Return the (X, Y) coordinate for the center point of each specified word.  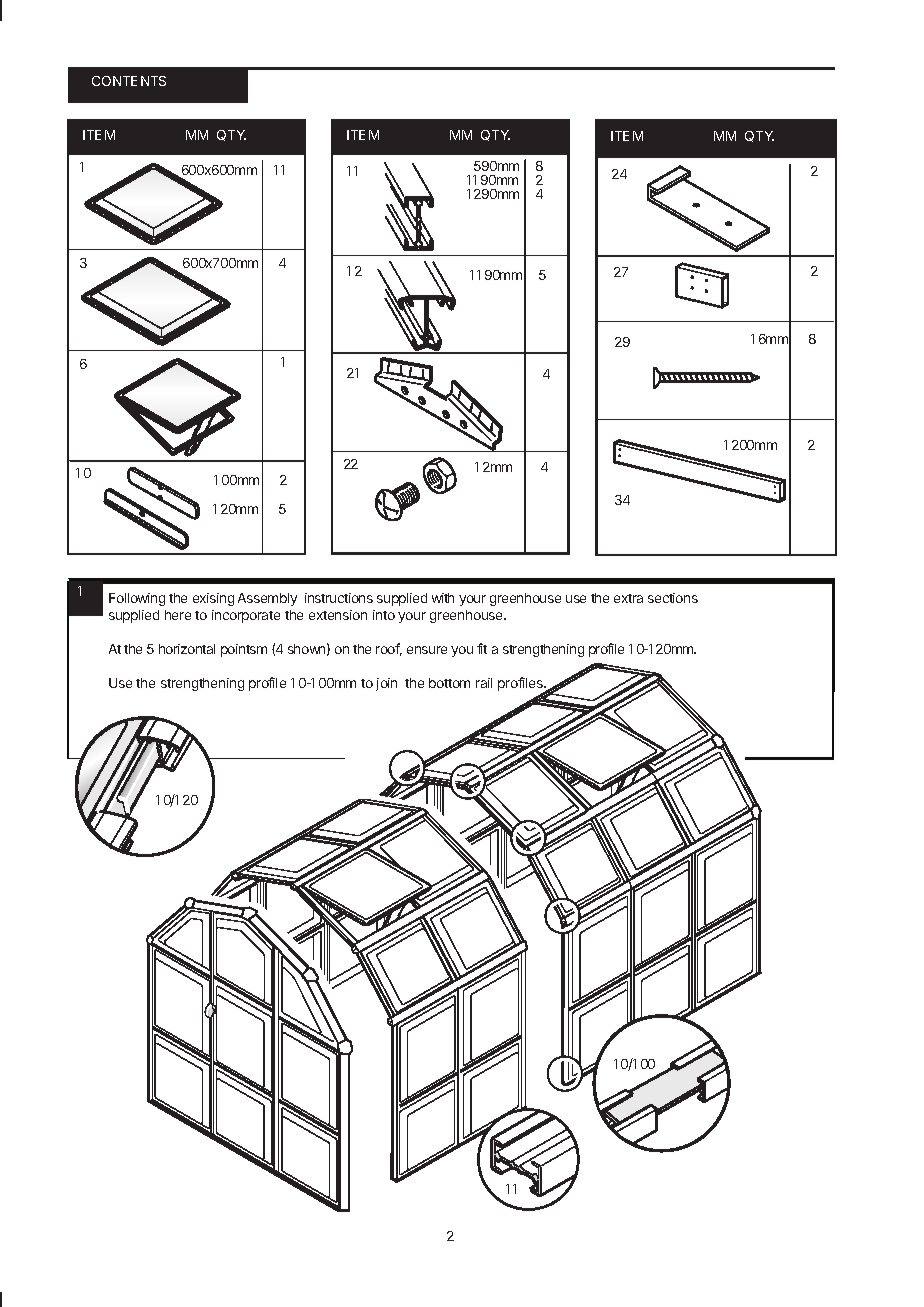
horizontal (187, 649)
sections (673, 598)
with (443, 598)
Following (137, 599)
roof (389, 649)
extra (628, 598)
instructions (339, 598)
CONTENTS (129, 81)
